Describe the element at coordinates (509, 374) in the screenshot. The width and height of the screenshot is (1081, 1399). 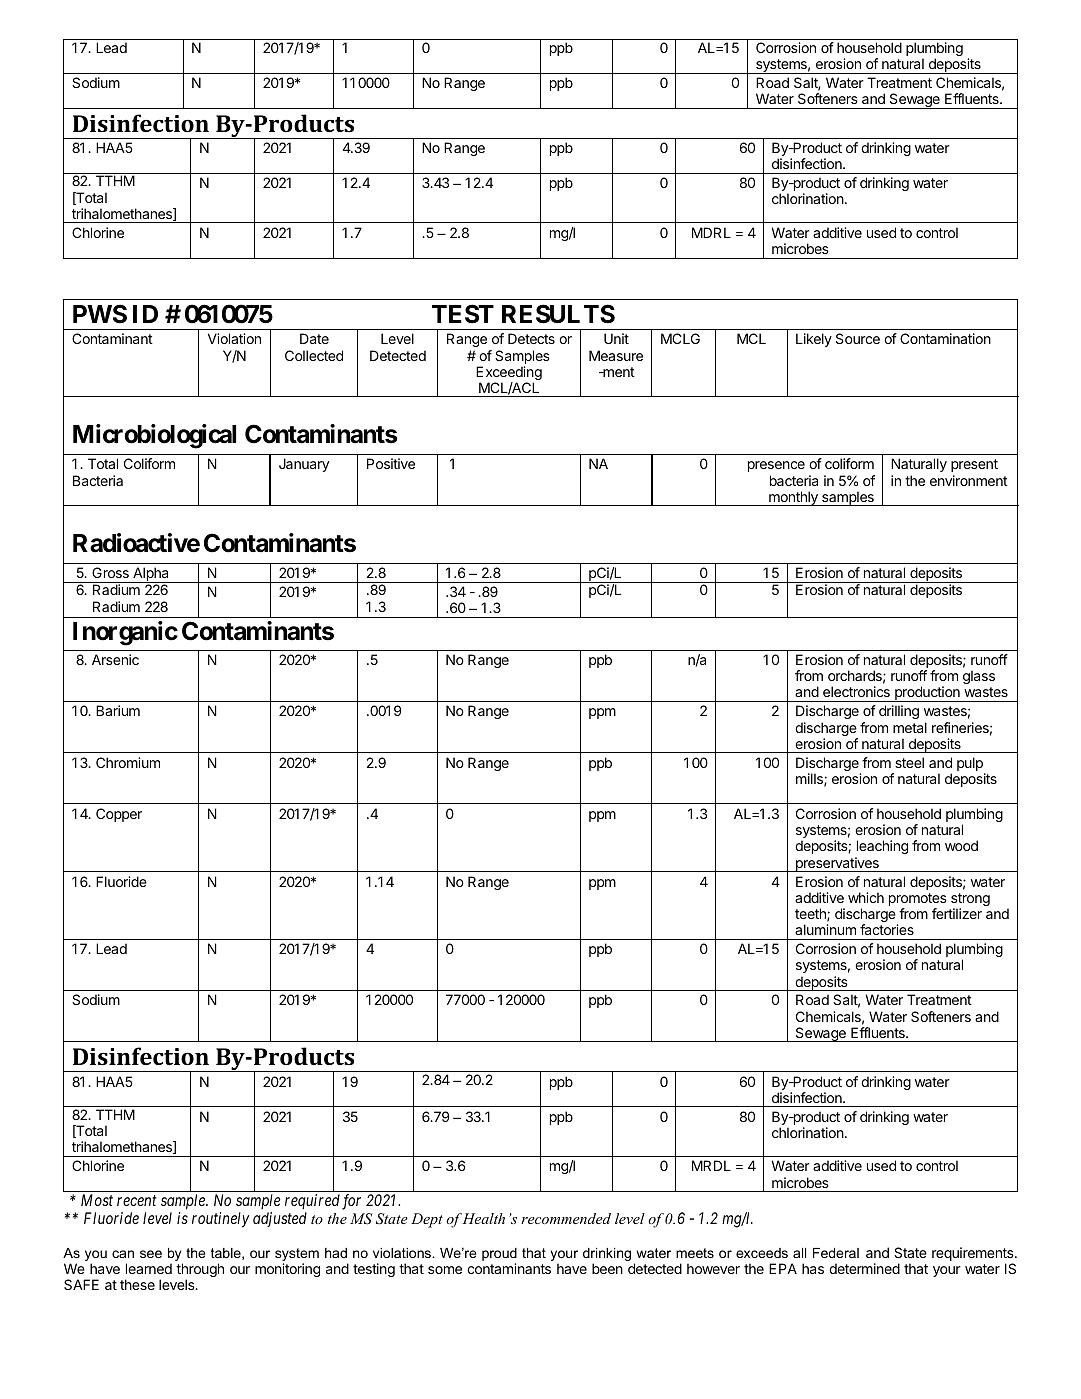
I see `Exceeding` at that location.
